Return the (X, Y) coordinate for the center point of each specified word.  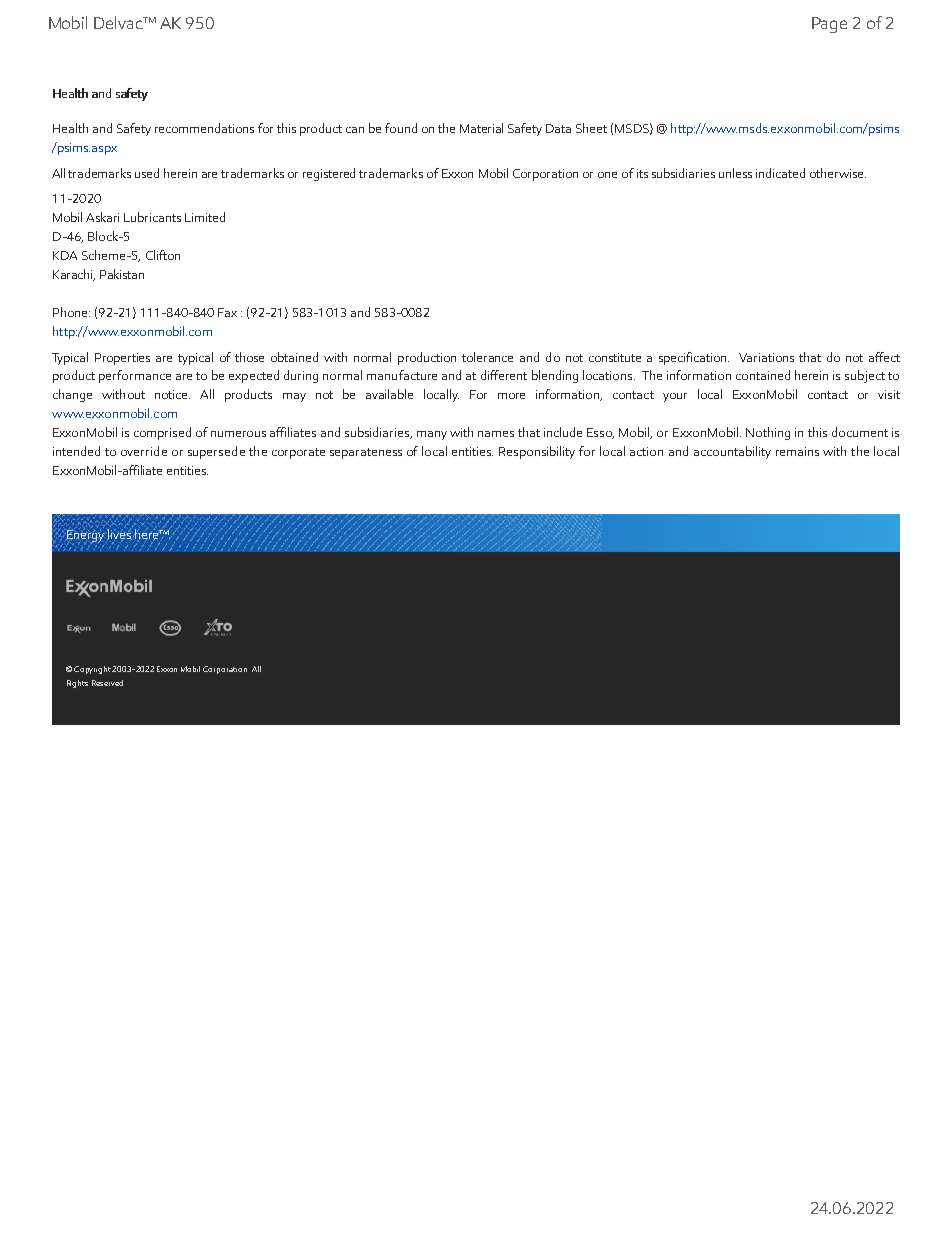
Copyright (93, 670)
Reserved (107, 683)
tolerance (487, 357)
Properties (122, 359)
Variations (766, 357)
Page (829, 25)
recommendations (204, 128)
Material (481, 128)
